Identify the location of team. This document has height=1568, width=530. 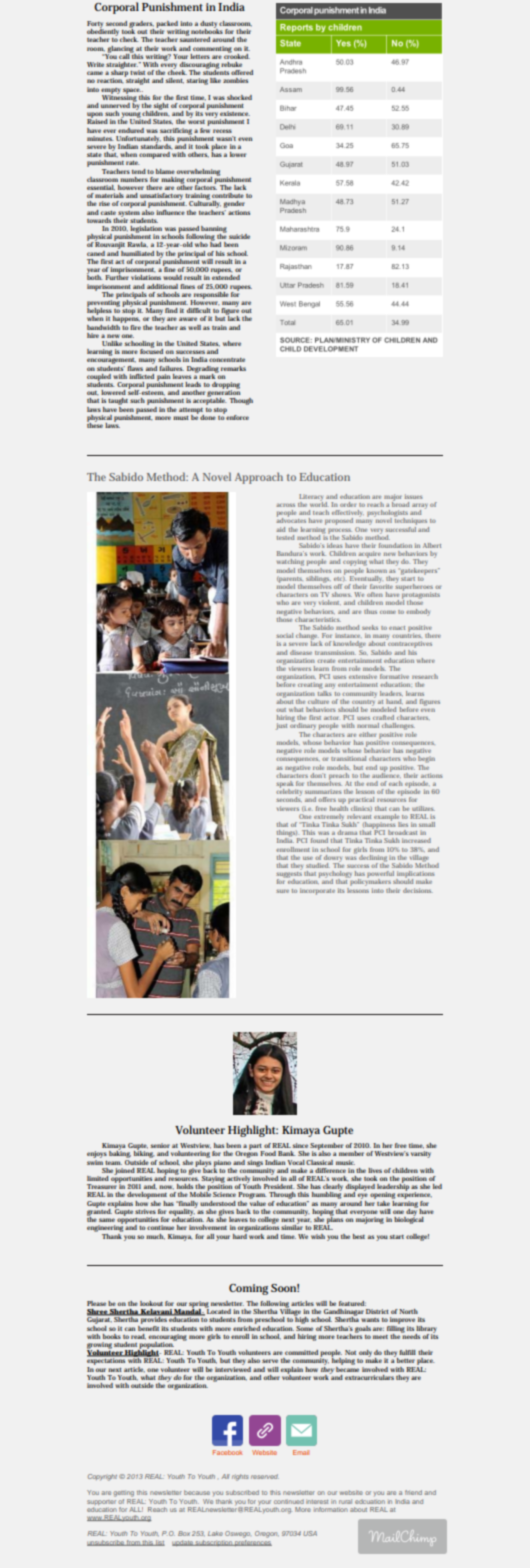
(113, 1163).
